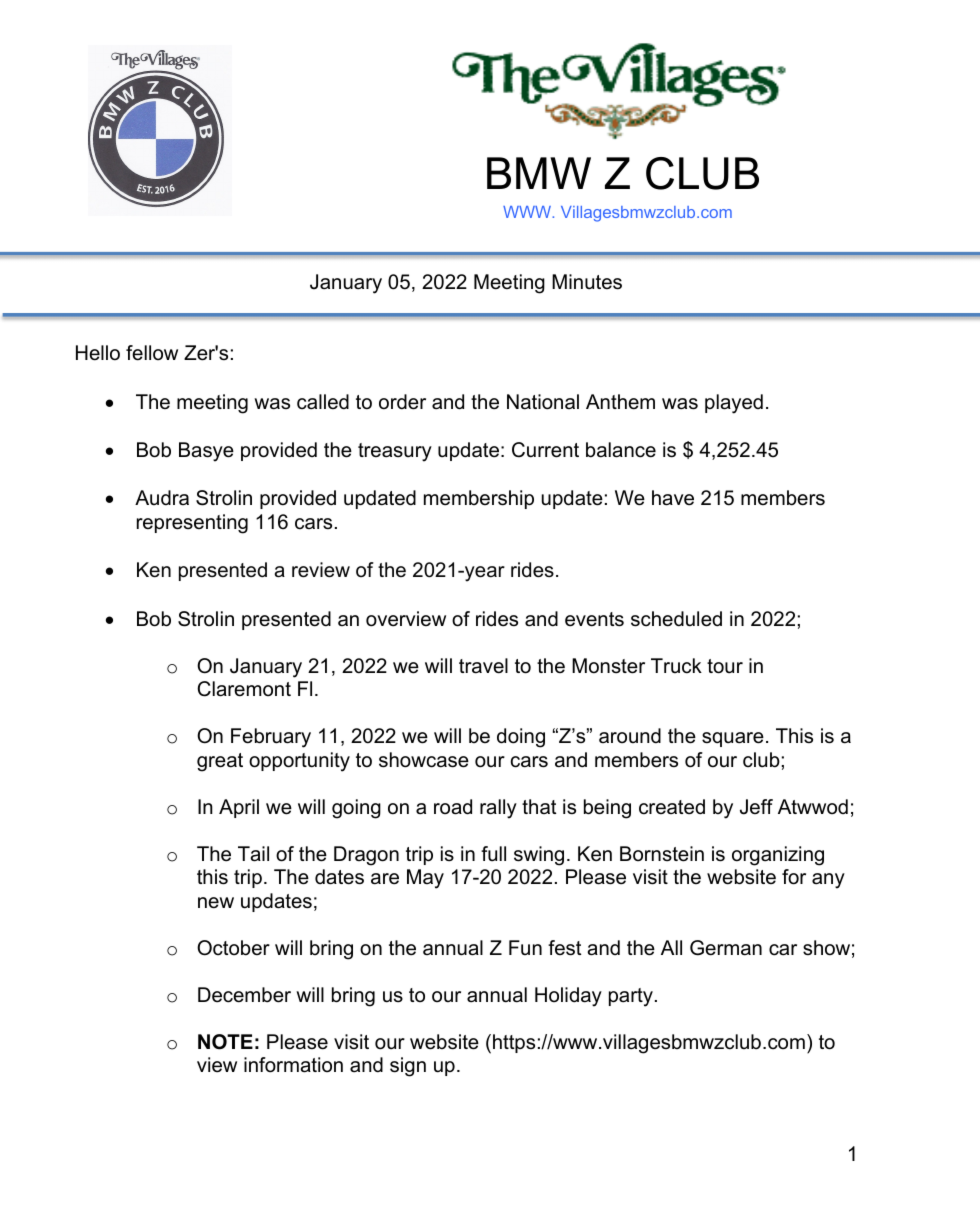  I want to click on Minutes, so click(587, 282).
